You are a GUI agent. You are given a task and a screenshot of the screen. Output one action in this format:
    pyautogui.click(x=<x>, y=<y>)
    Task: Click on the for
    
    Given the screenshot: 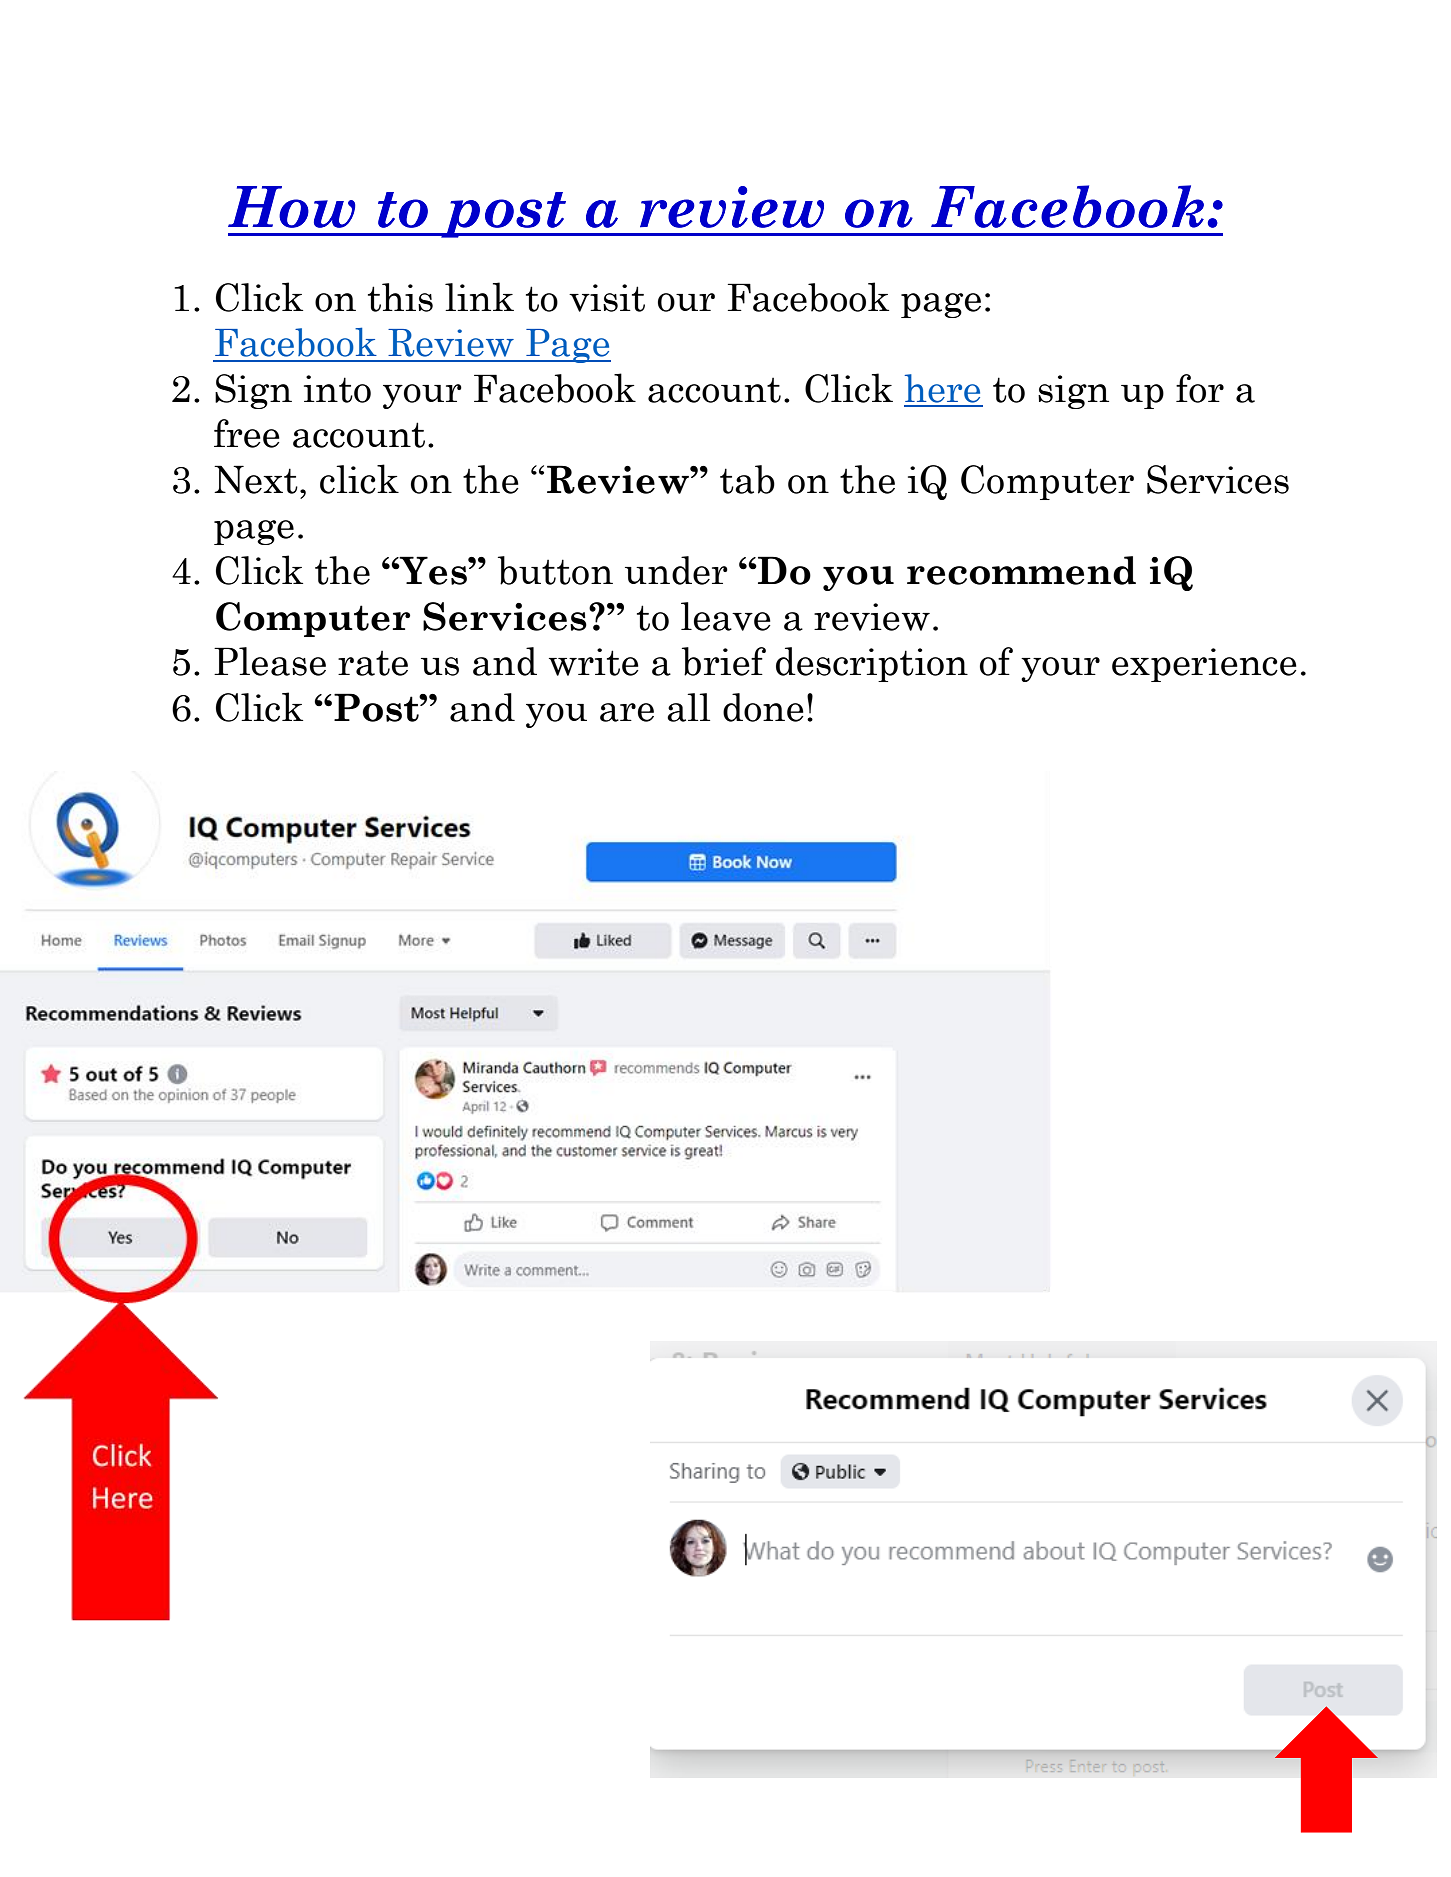 What is the action you would take?
    pyautogui.click(x=1200, y=388)
